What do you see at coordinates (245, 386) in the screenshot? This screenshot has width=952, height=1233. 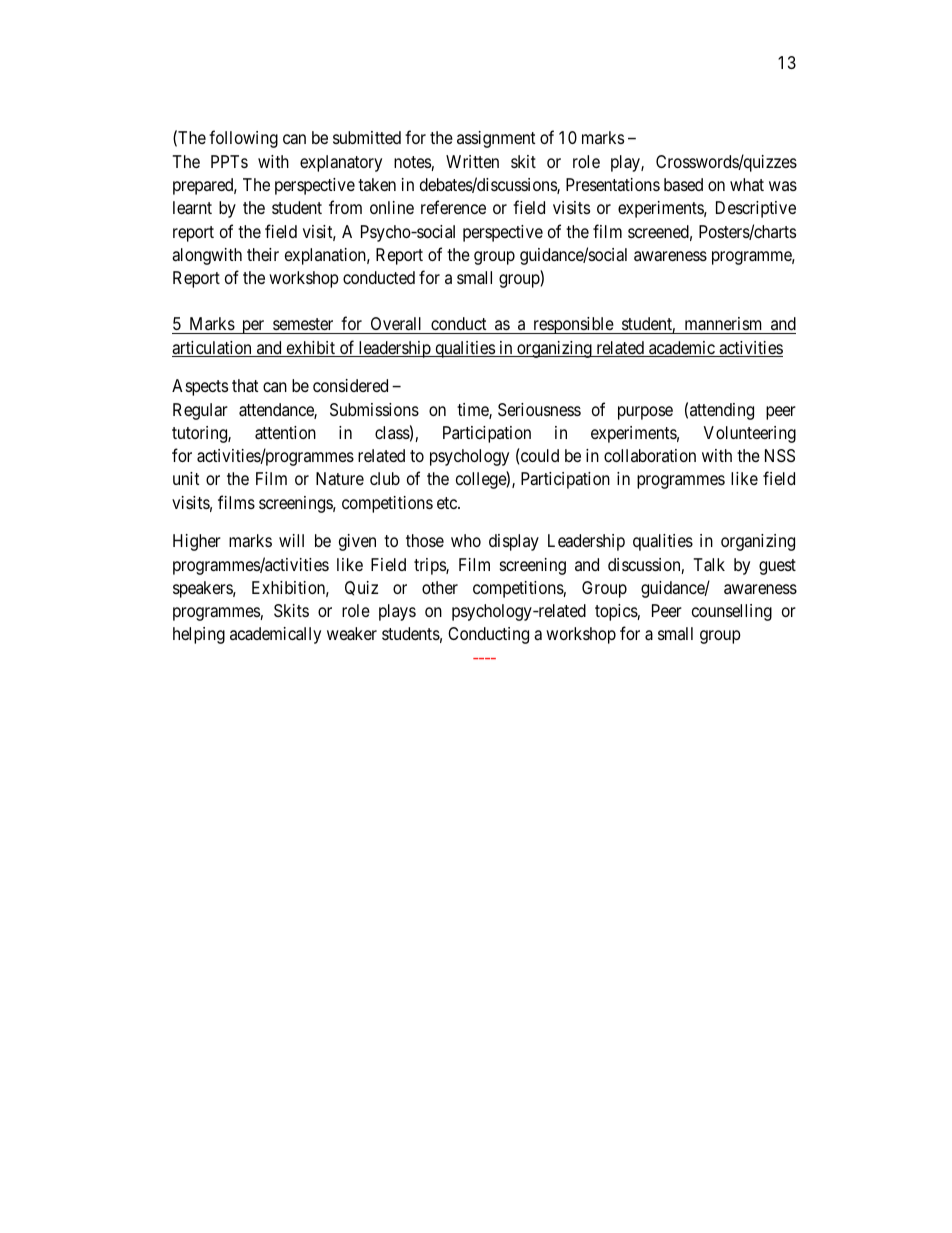 I see `that` at bounding box center [245, 386].
